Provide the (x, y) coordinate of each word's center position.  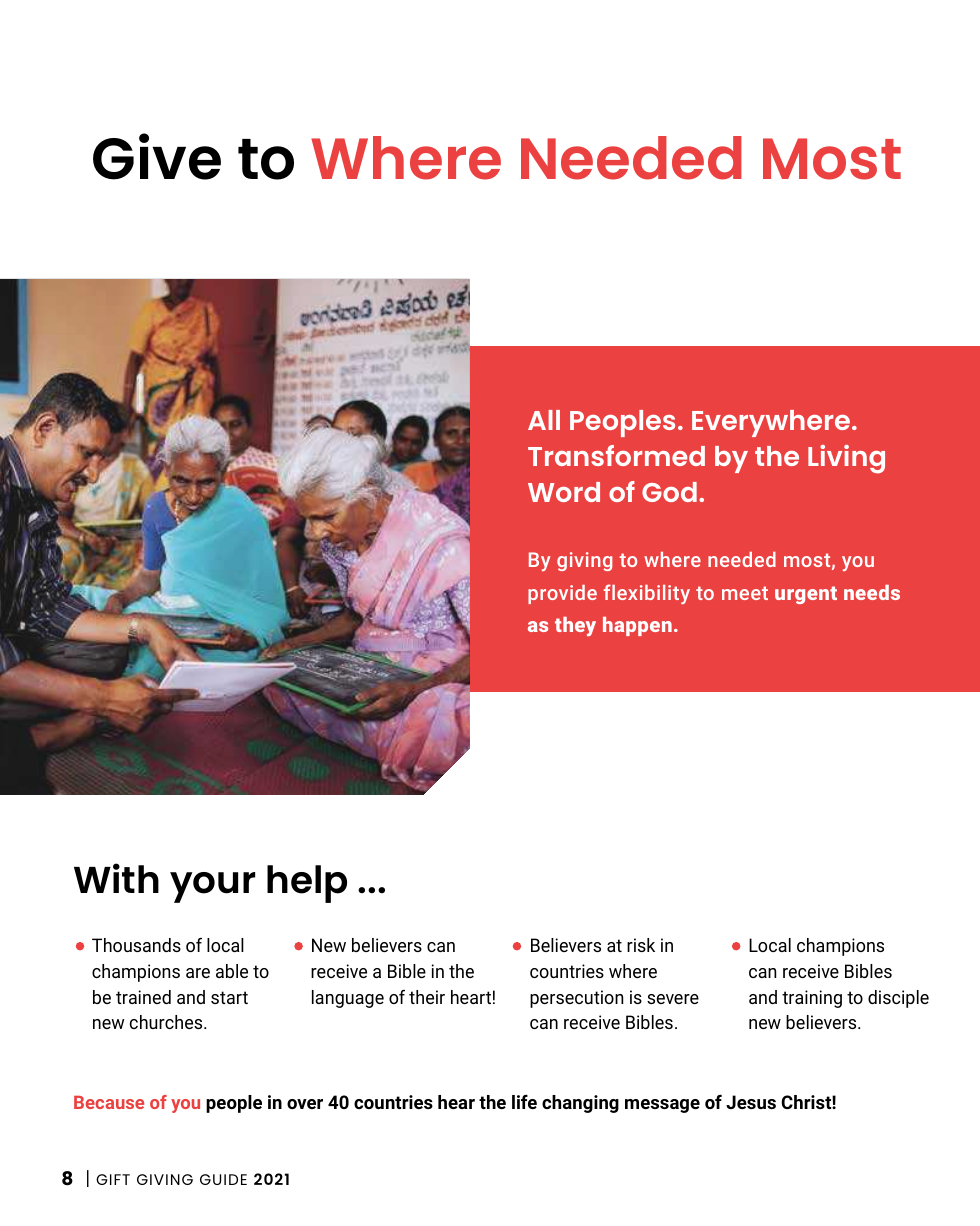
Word (564, 492)
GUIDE (223, 1179)
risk (641, 945)
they (575, 626)
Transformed (616, 455)
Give (157, 156)
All (544, 420)
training (812, 999)
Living (846, 459)
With (116, 878)
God (669, 492)
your (212, 887)
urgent (806, 595)
